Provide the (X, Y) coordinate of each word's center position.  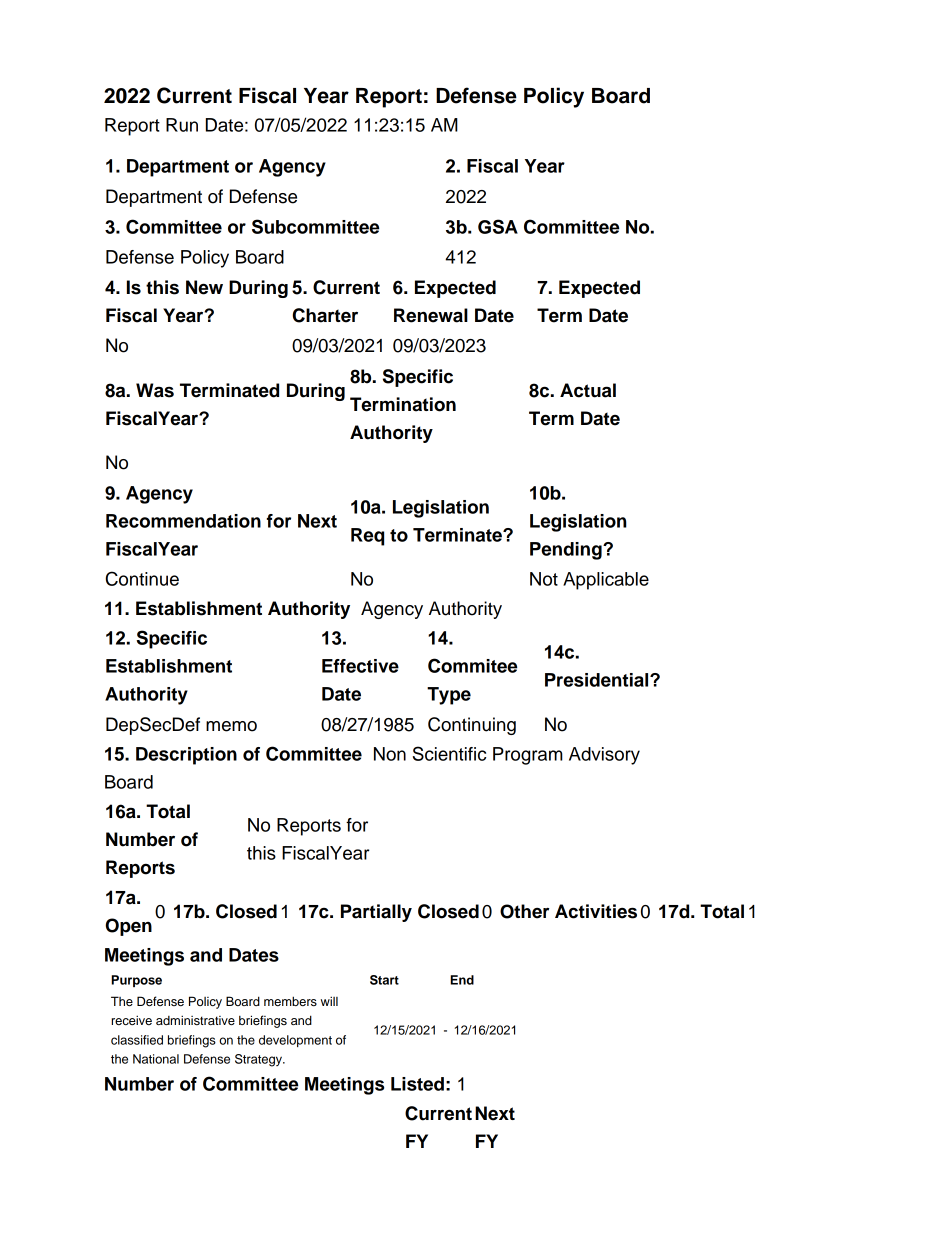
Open (129, 927)
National (156, 1059)
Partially (376, 913)
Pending (567, 551)
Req (367, 537)
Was (155, 390)
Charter (325, 315)
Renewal (431, 315)
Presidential (598, 680)
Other (524, 911)
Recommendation (183, 521)
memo (231, 726)
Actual (588, 390)
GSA (498, 226)
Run (182, 125)
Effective (360, 666)
